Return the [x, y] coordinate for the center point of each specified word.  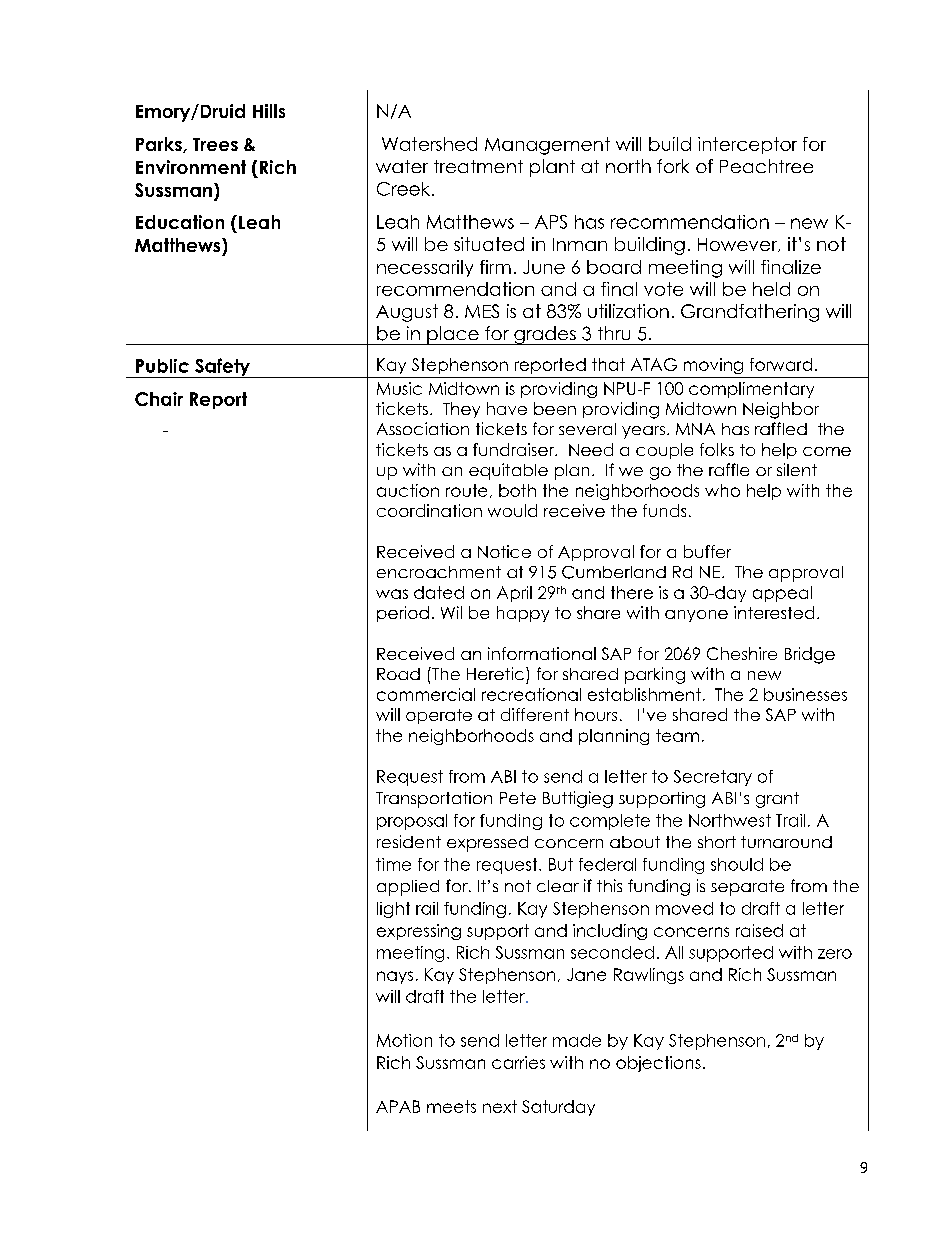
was [392, 594]
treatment [478, 166]
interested [774, 612]
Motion [404, 1040]
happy [523, 614]
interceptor [747, 145]
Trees [215, 144]
